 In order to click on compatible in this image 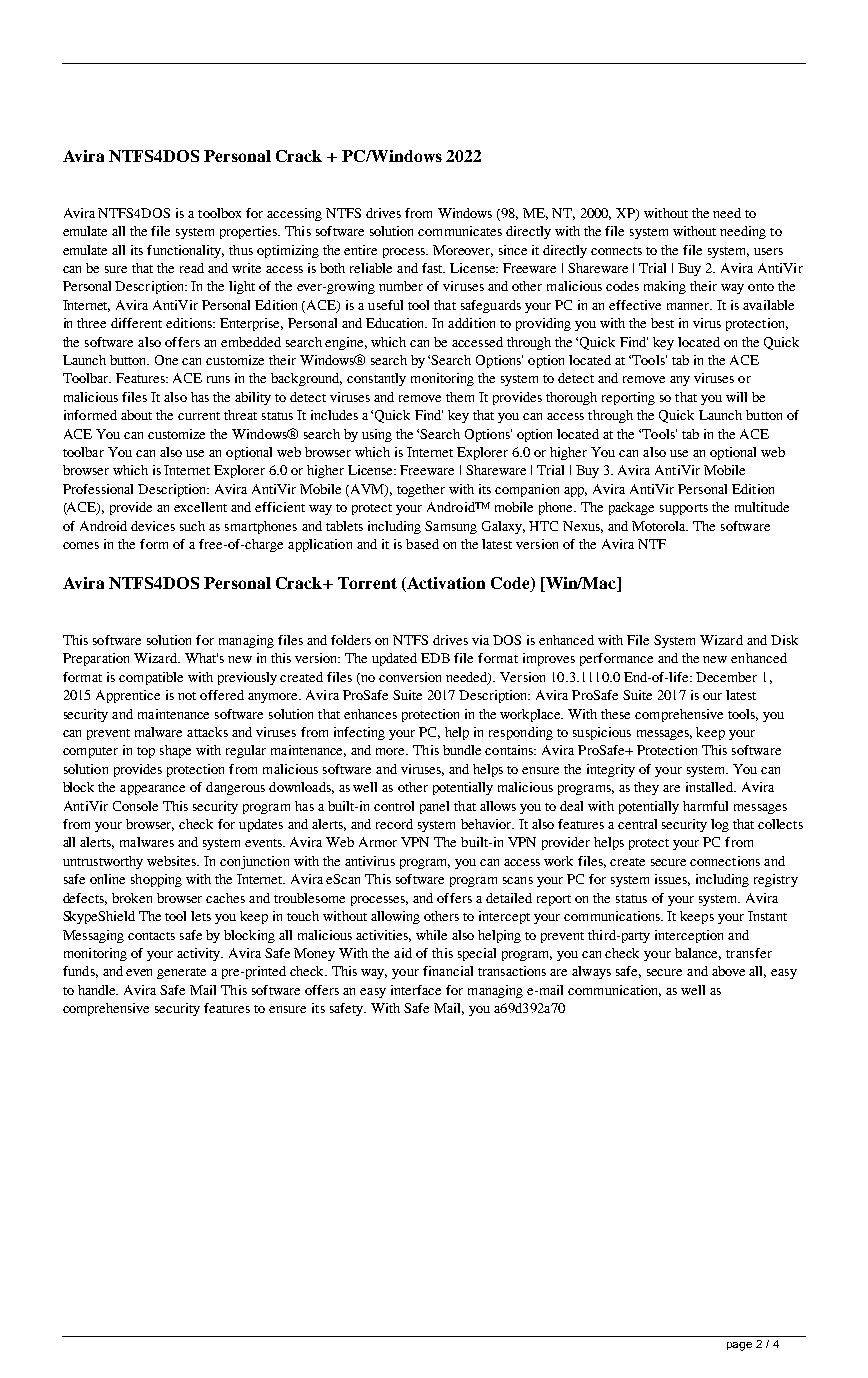, I will do `click(151, 678)`.
